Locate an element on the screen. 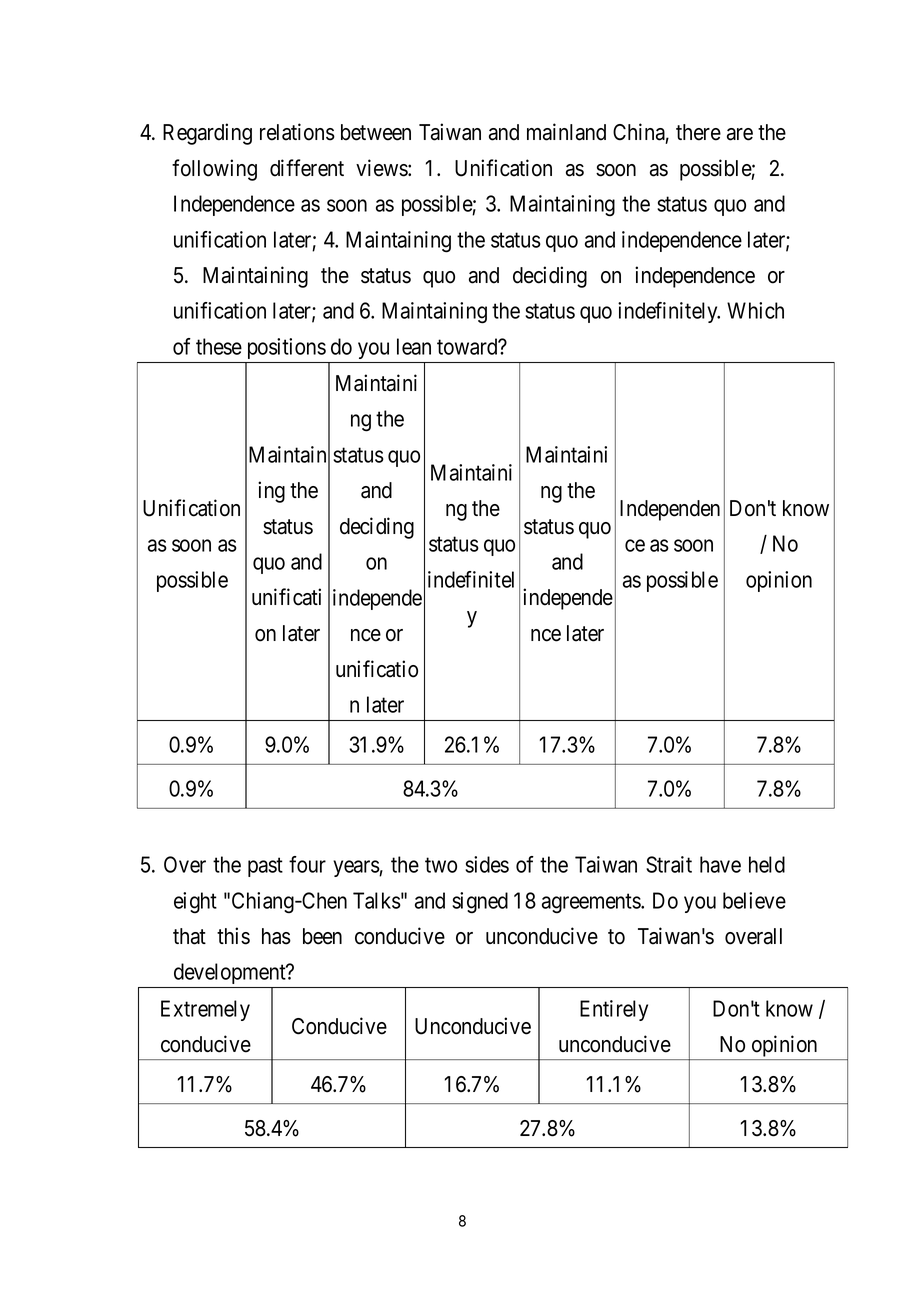  there is located at coordinates (698, 132).
